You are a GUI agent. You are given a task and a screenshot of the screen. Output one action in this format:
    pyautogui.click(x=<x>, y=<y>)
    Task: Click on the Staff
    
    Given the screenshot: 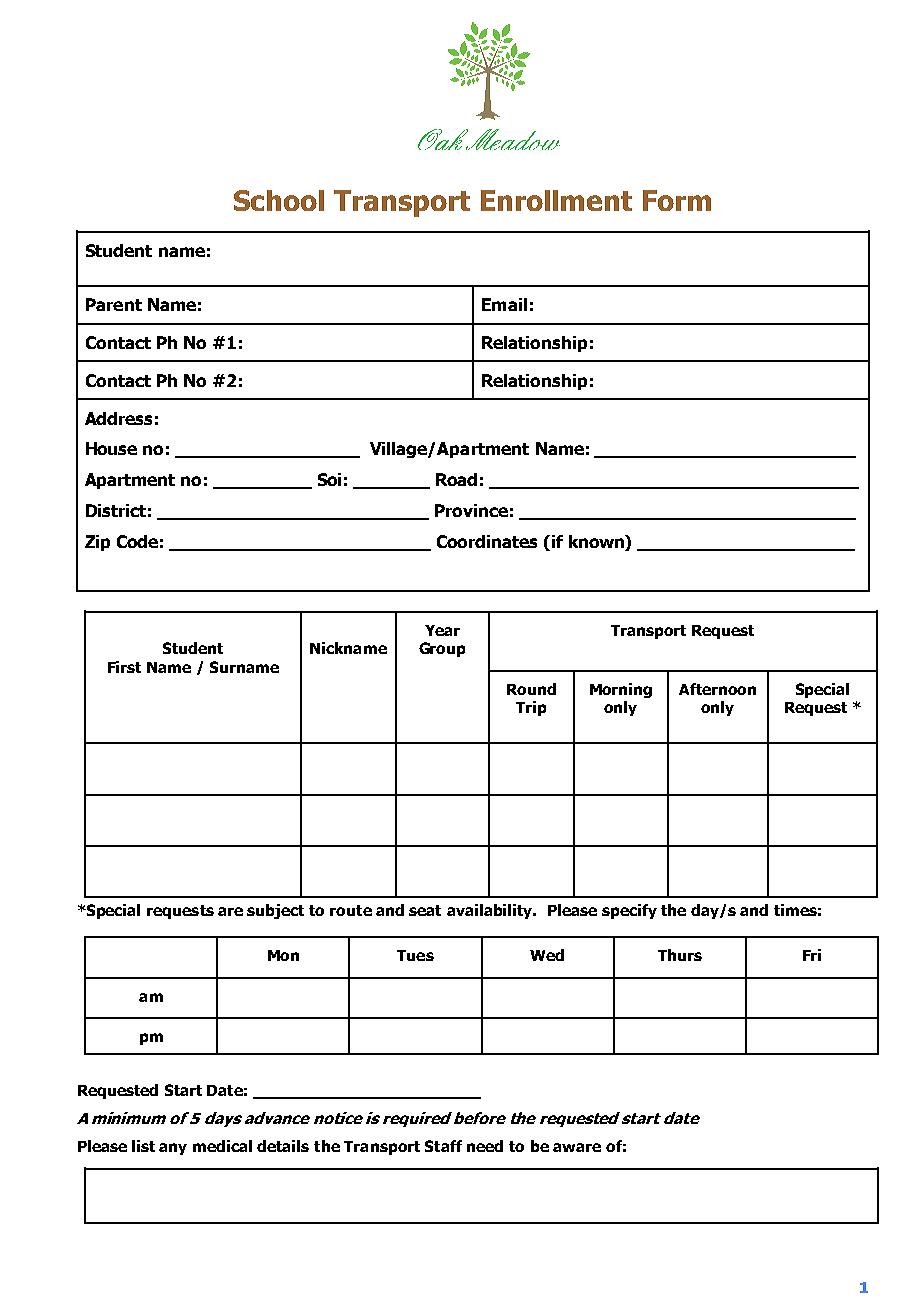 What is the action you would take?
    pyautogui.click(x=443, y=1146)
